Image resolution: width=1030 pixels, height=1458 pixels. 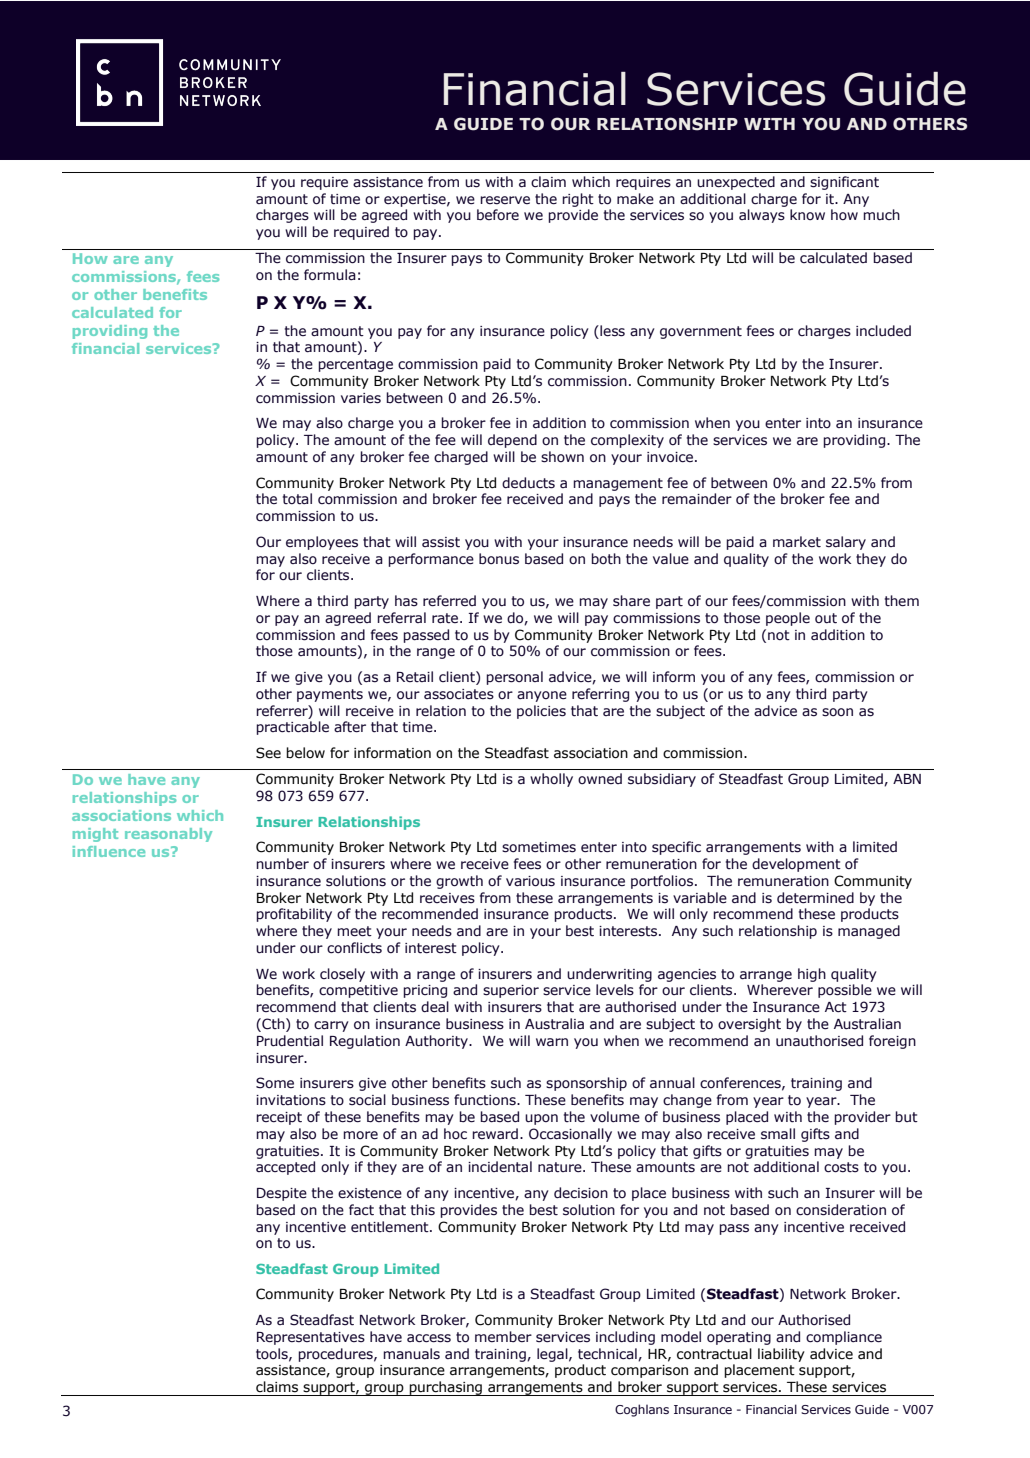 I want to click on functions, so click(x=486, y=1100).
